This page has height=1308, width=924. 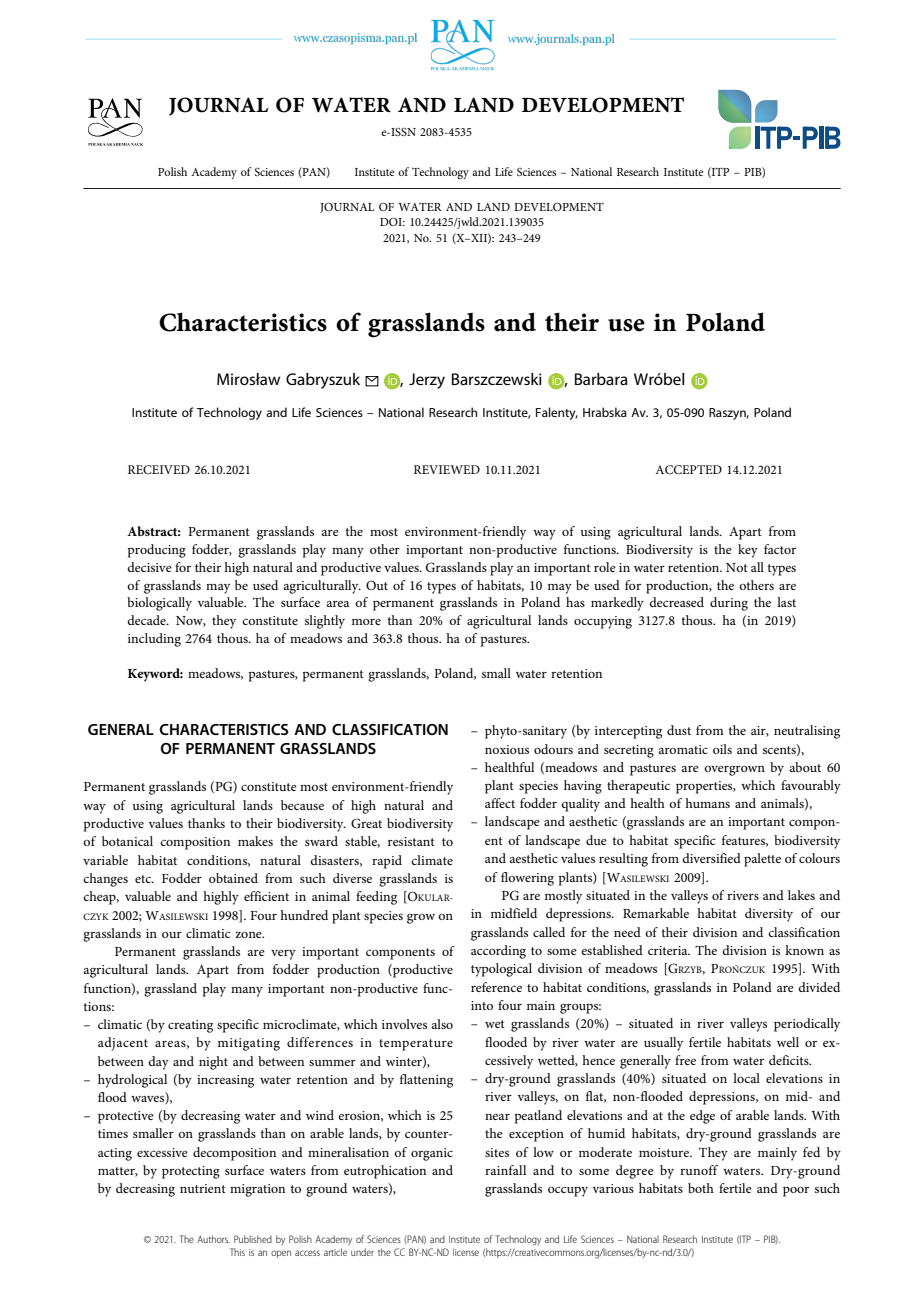 What do you see at coordinates (500, 803) in the page?
I see `affect` at bounding box center [500, 803].
